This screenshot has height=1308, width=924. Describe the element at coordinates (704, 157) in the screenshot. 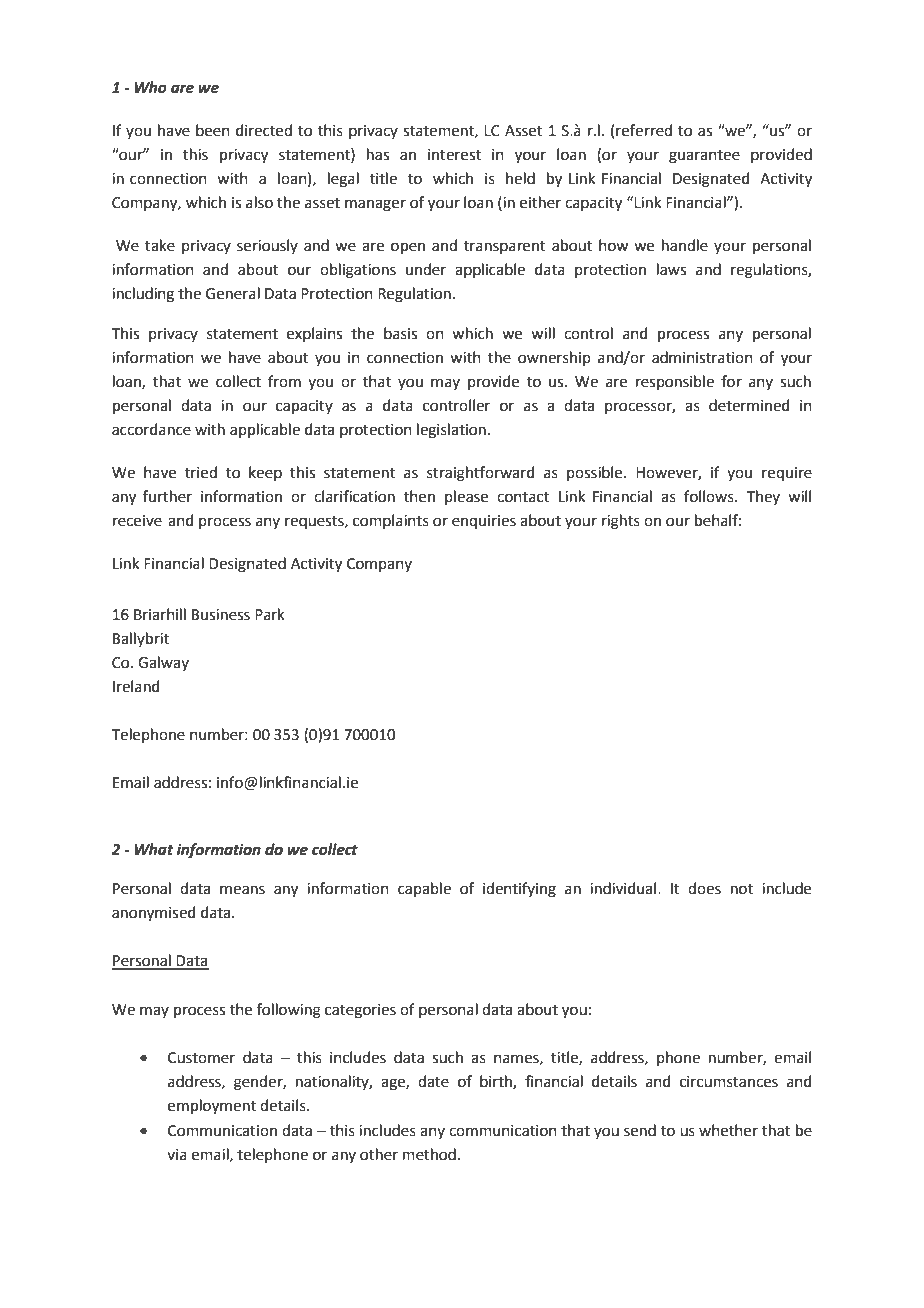

I see `guarantee` at that location.
